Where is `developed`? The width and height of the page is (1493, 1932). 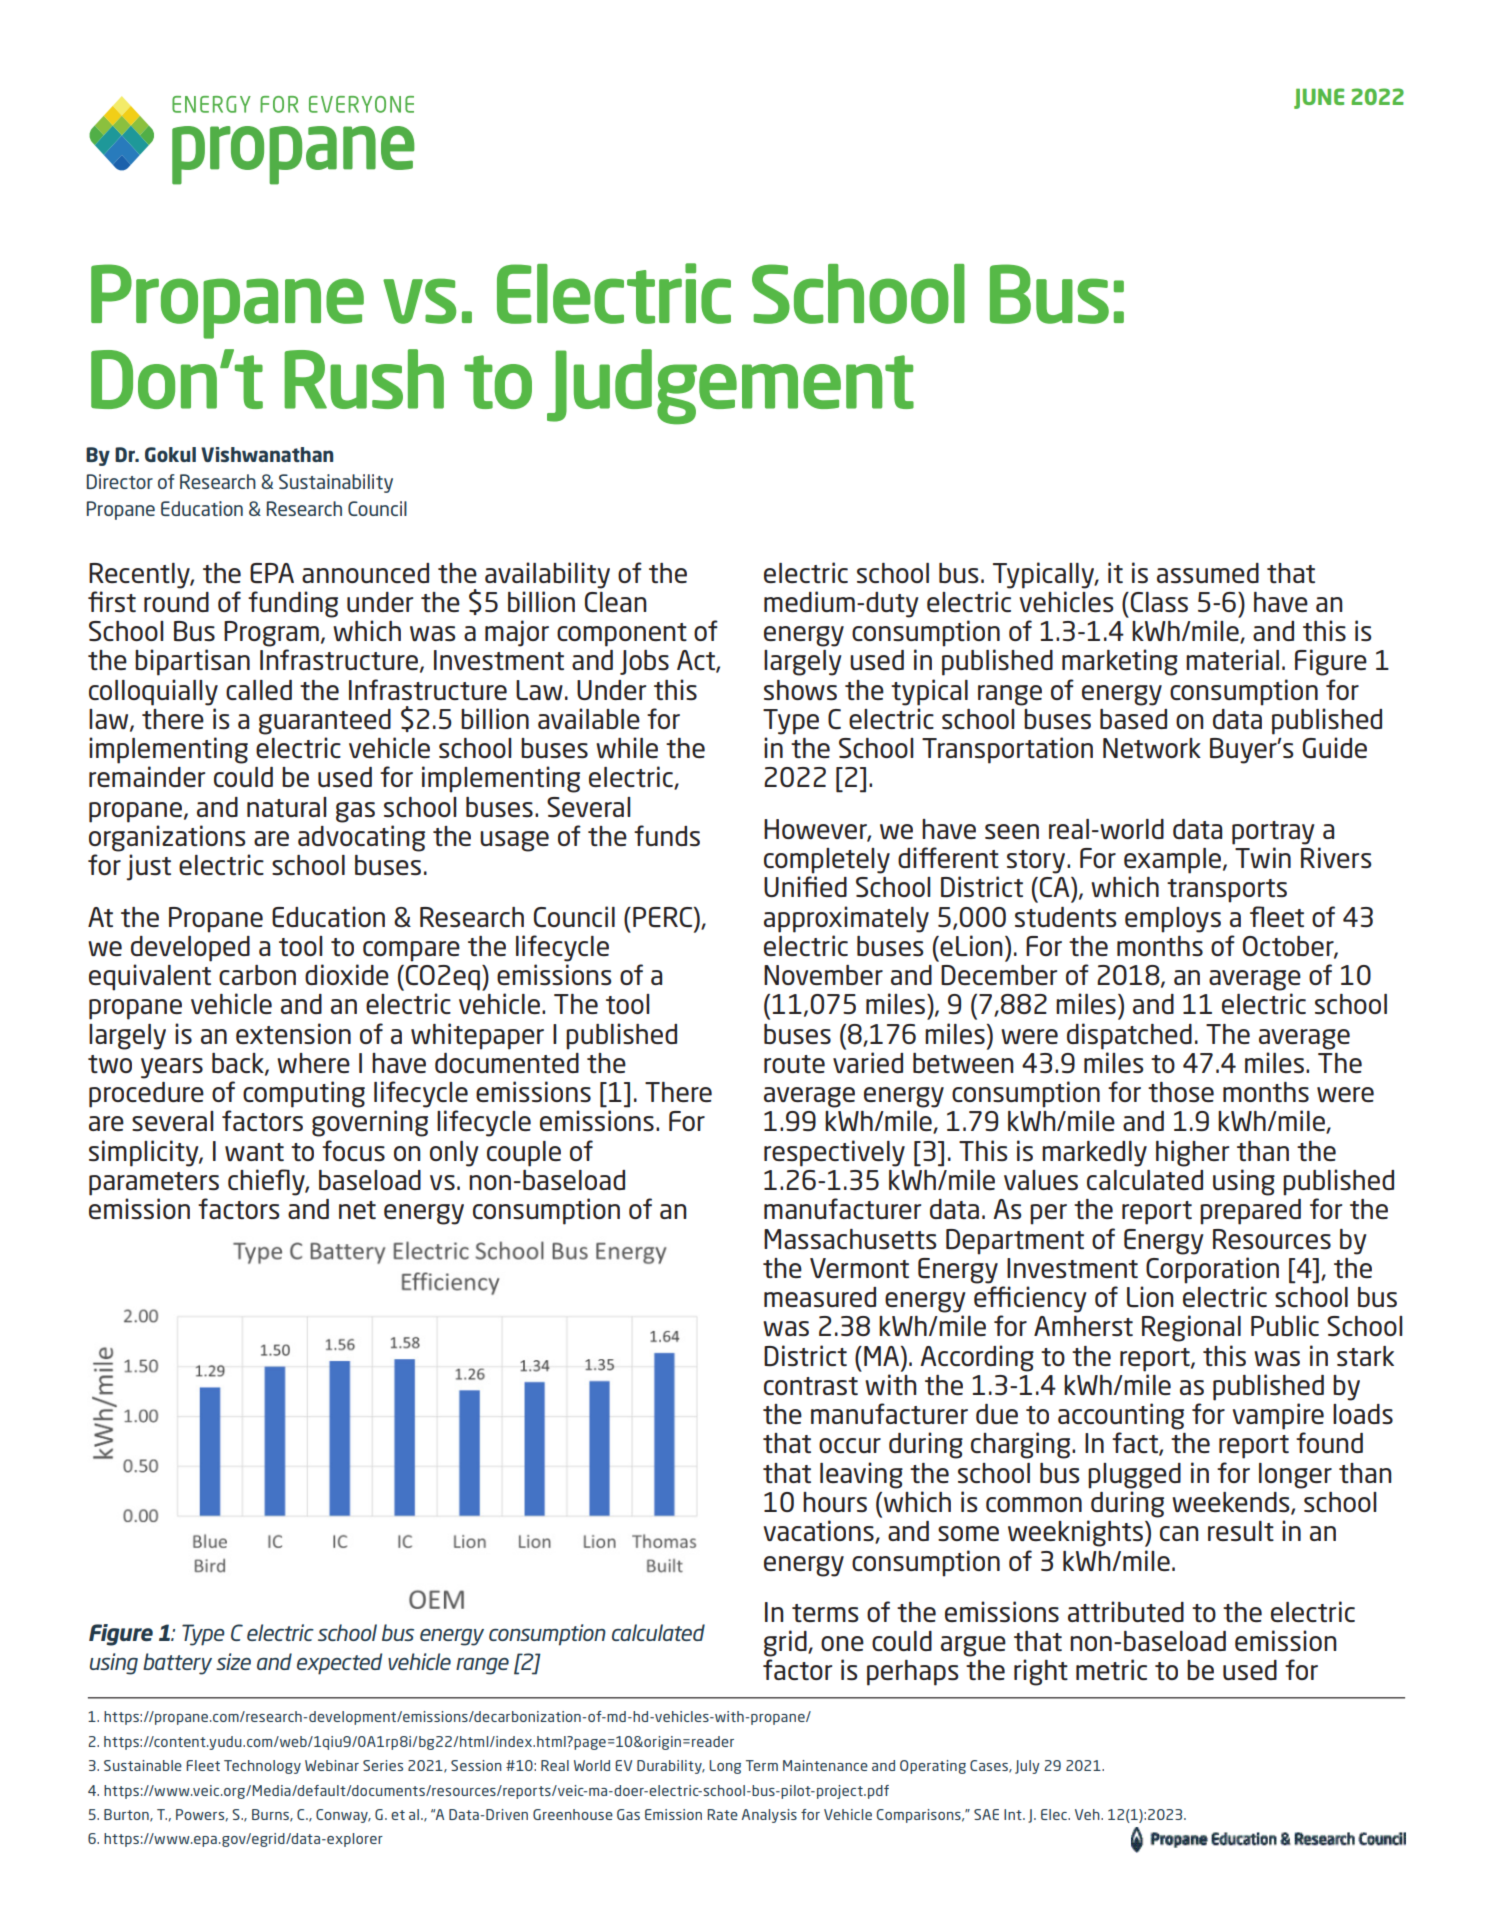
developed is located at coordinates (190, 949).
